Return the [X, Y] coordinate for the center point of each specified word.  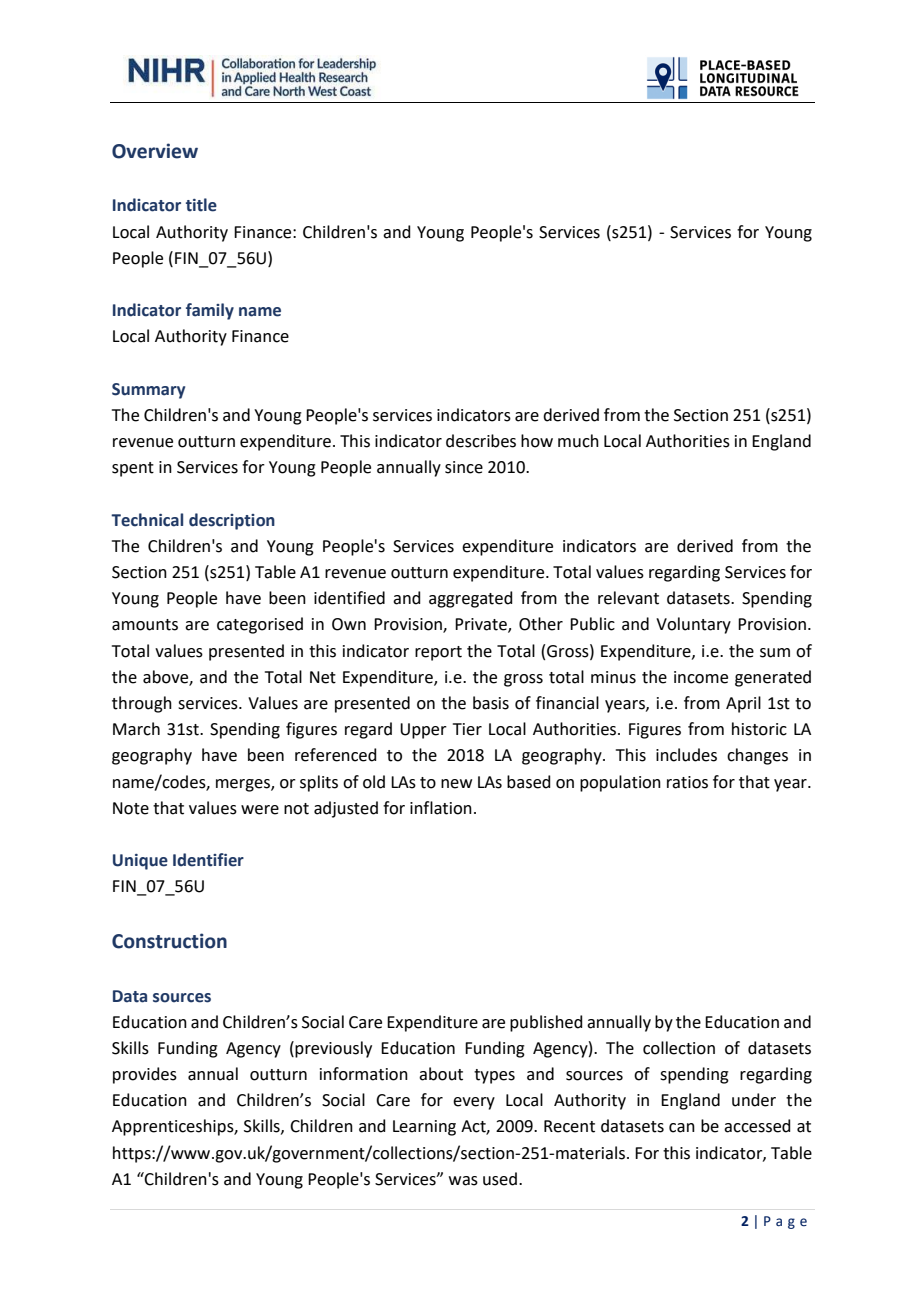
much [578, 441]
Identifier [208, 860]
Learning [424, 1128]
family [210, 311]
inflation [441, 808]
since [464, 467]
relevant [628, 598]
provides [145, 1075]
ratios [687, 782]
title [201, 205]
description [232, 521]
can [682, 1128]
